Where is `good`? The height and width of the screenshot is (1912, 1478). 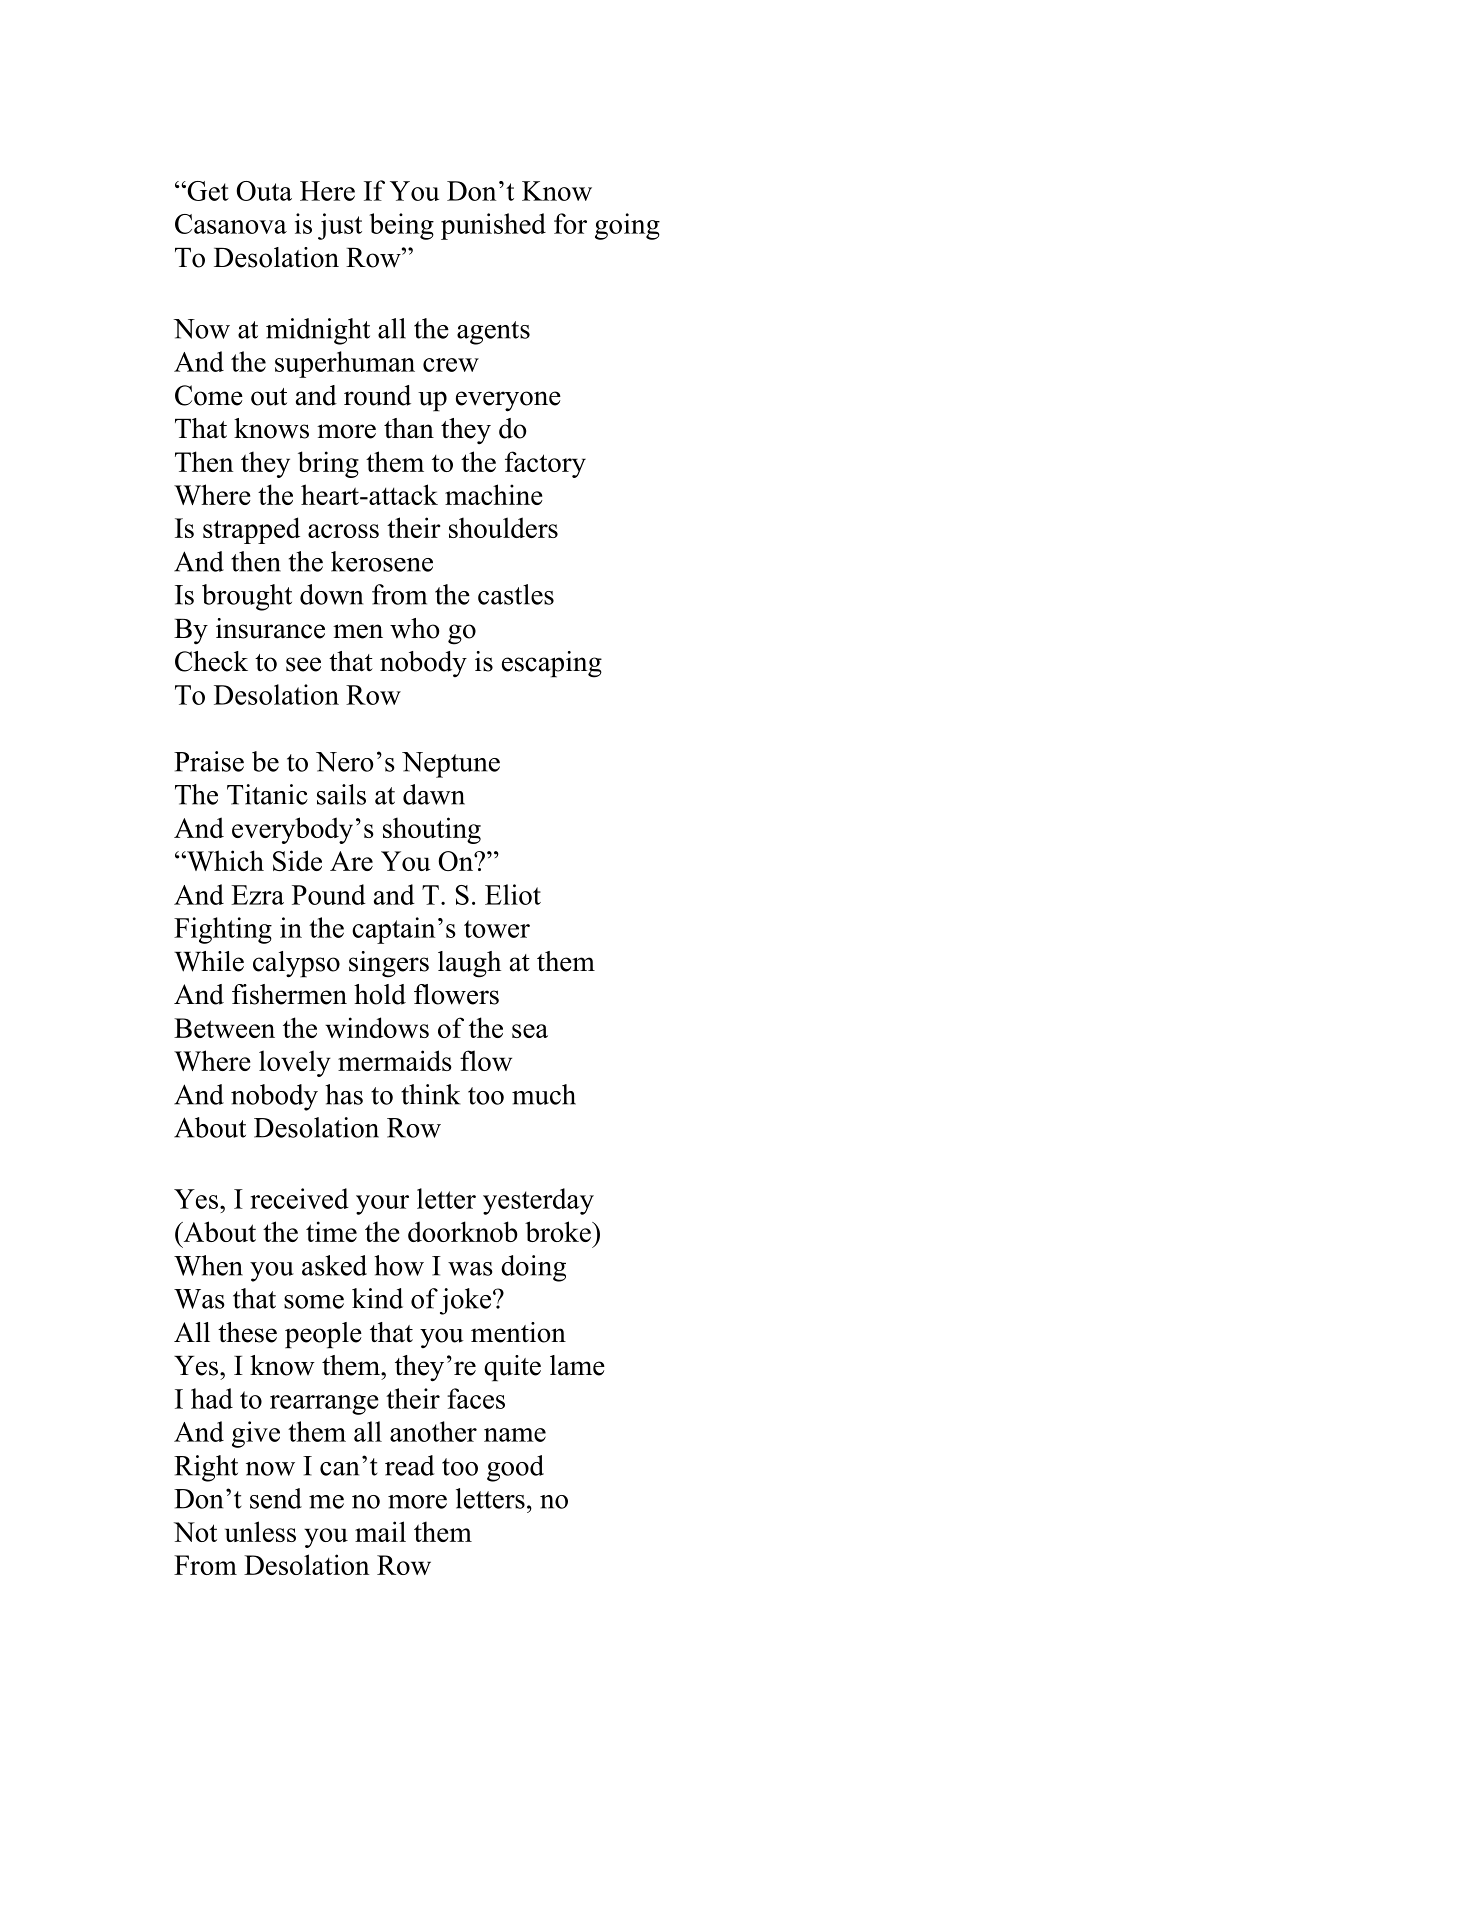
good is located at coordinates (515, 1468).
